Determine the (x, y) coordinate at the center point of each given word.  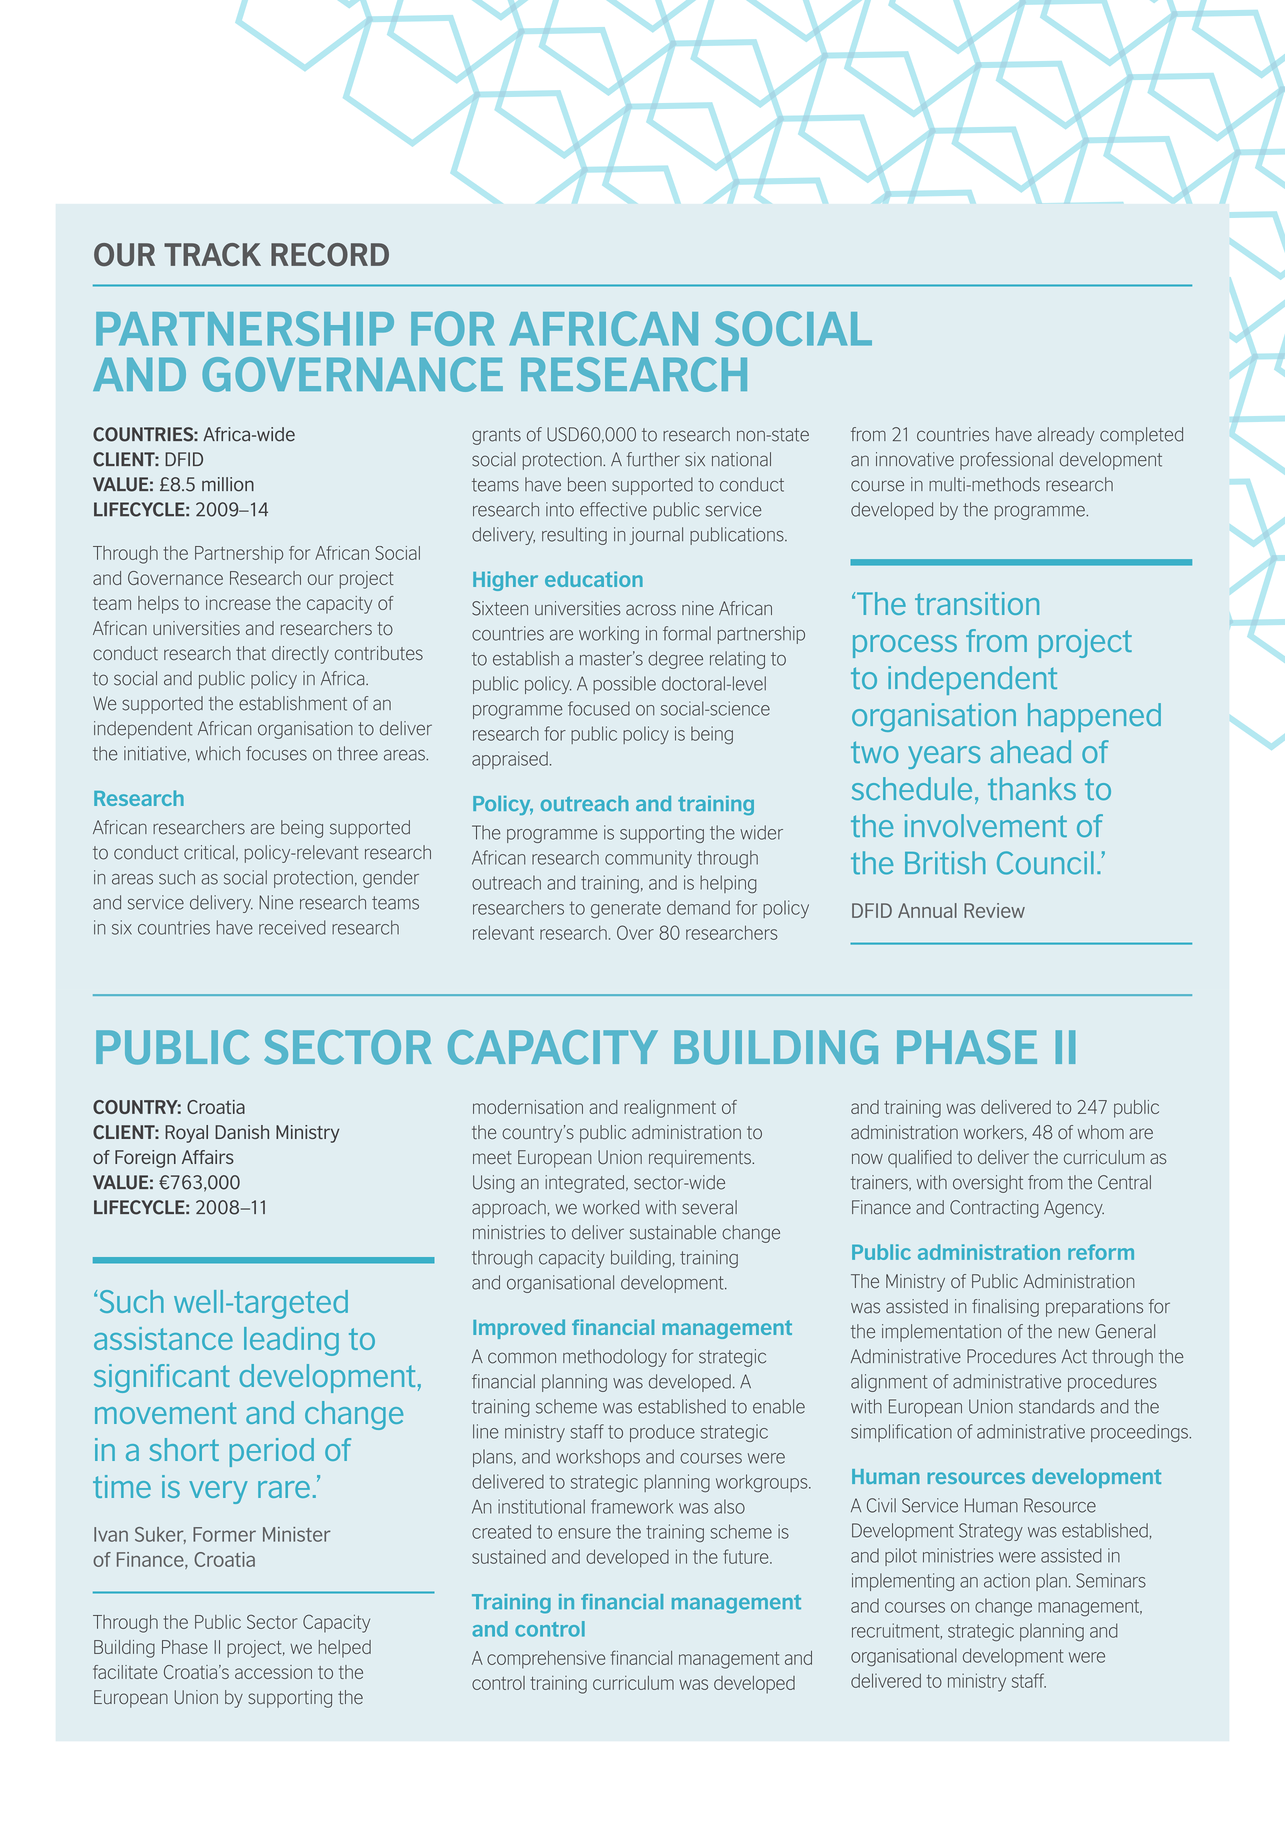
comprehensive (546, 1660)
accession (273, 1672)
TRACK (212, 254)
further (653, 459)
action (1007, 1580)
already (1066, 436)
